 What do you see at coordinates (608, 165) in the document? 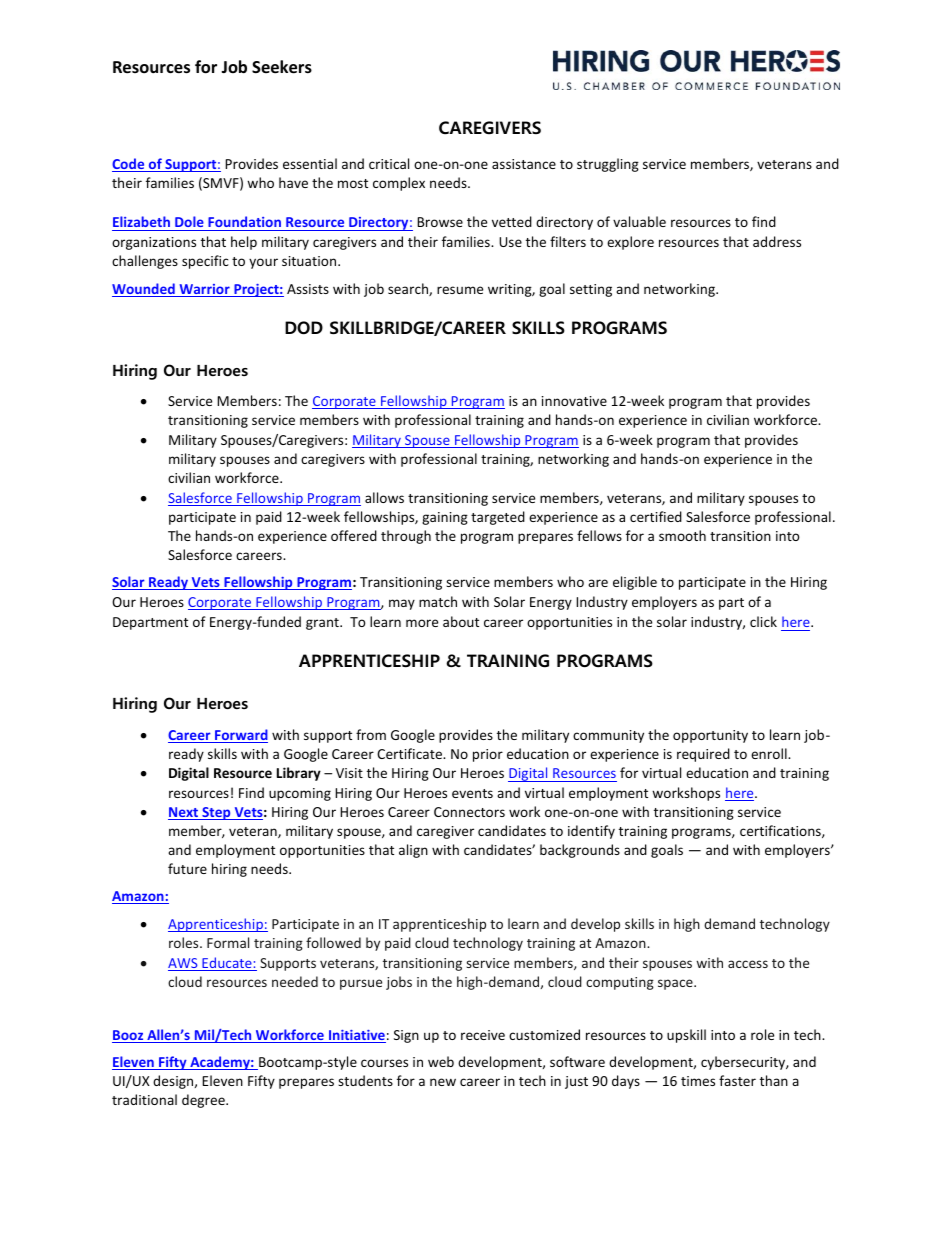
I see `struggling` at bounding box center [608, 165].
